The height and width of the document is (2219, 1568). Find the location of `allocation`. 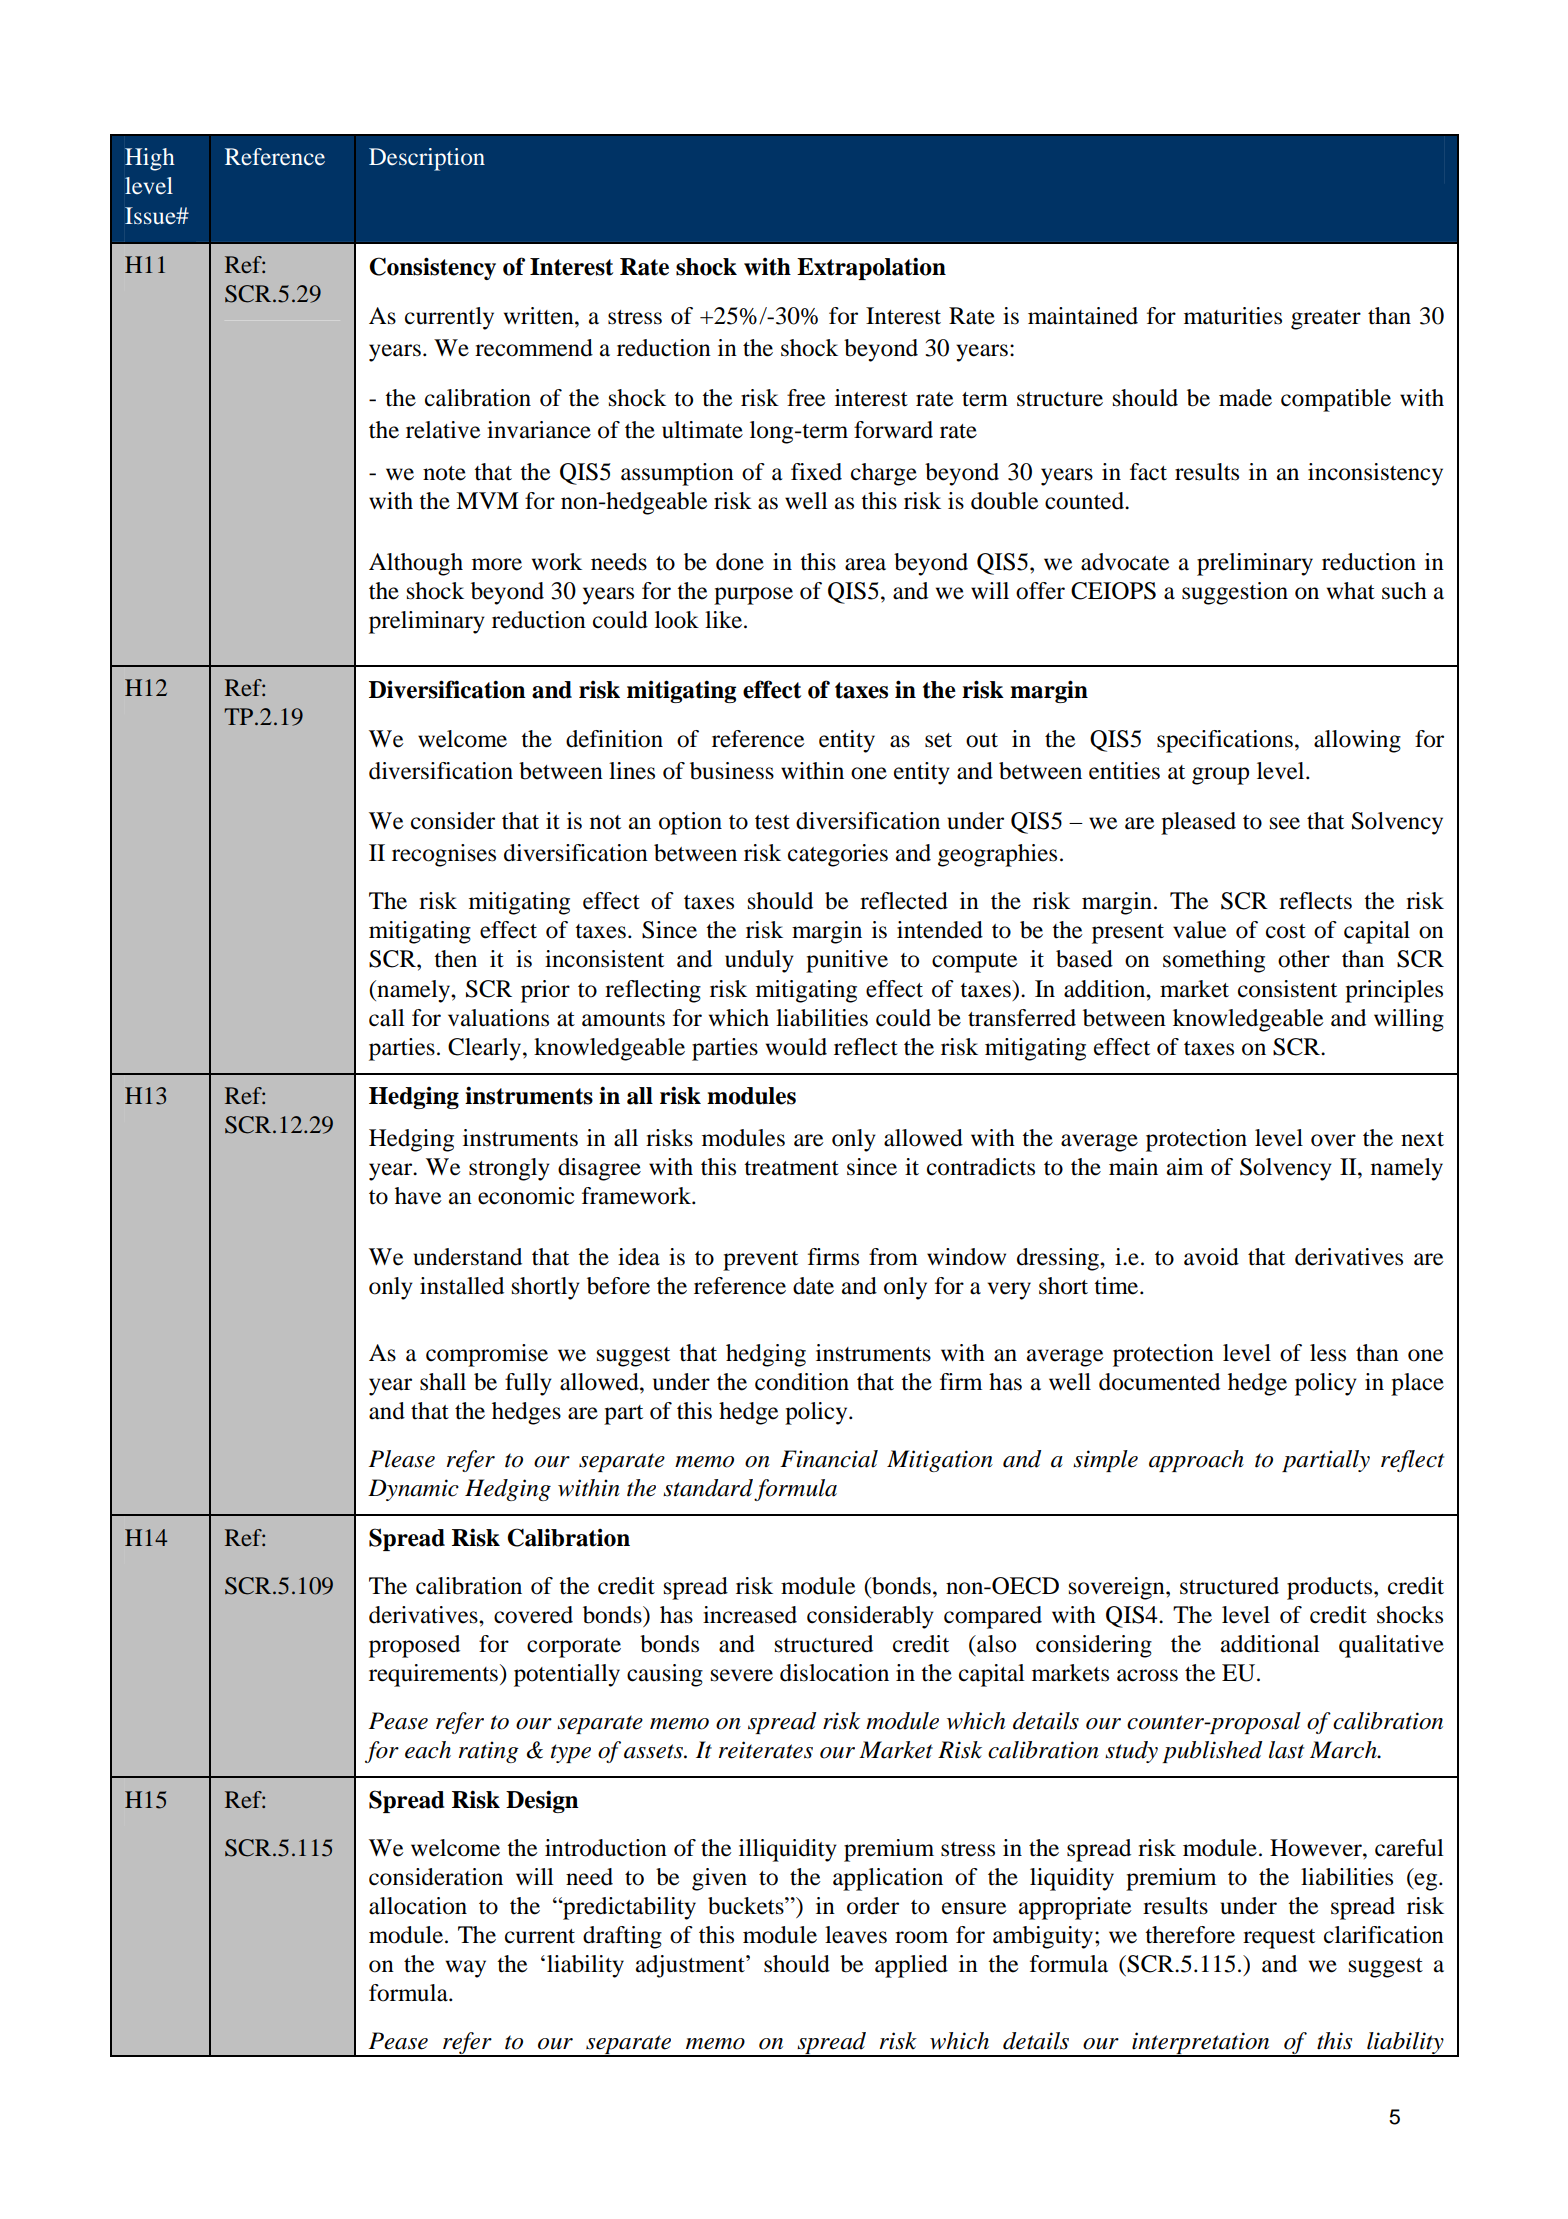

allocation is located at coordinates (418, 1906).
